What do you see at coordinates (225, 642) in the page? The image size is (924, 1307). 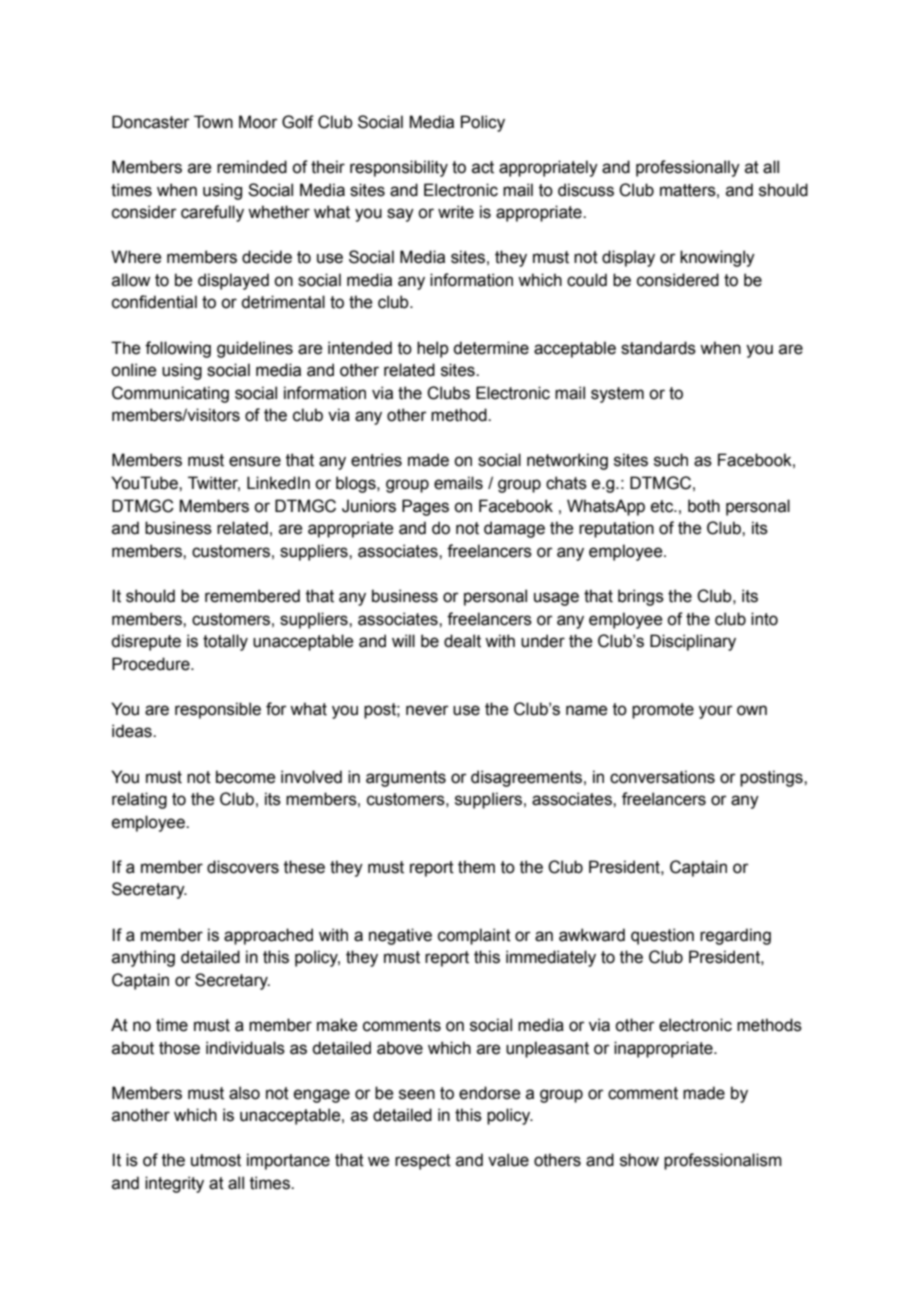 I see `totally` at bounding box center [225, 642].
